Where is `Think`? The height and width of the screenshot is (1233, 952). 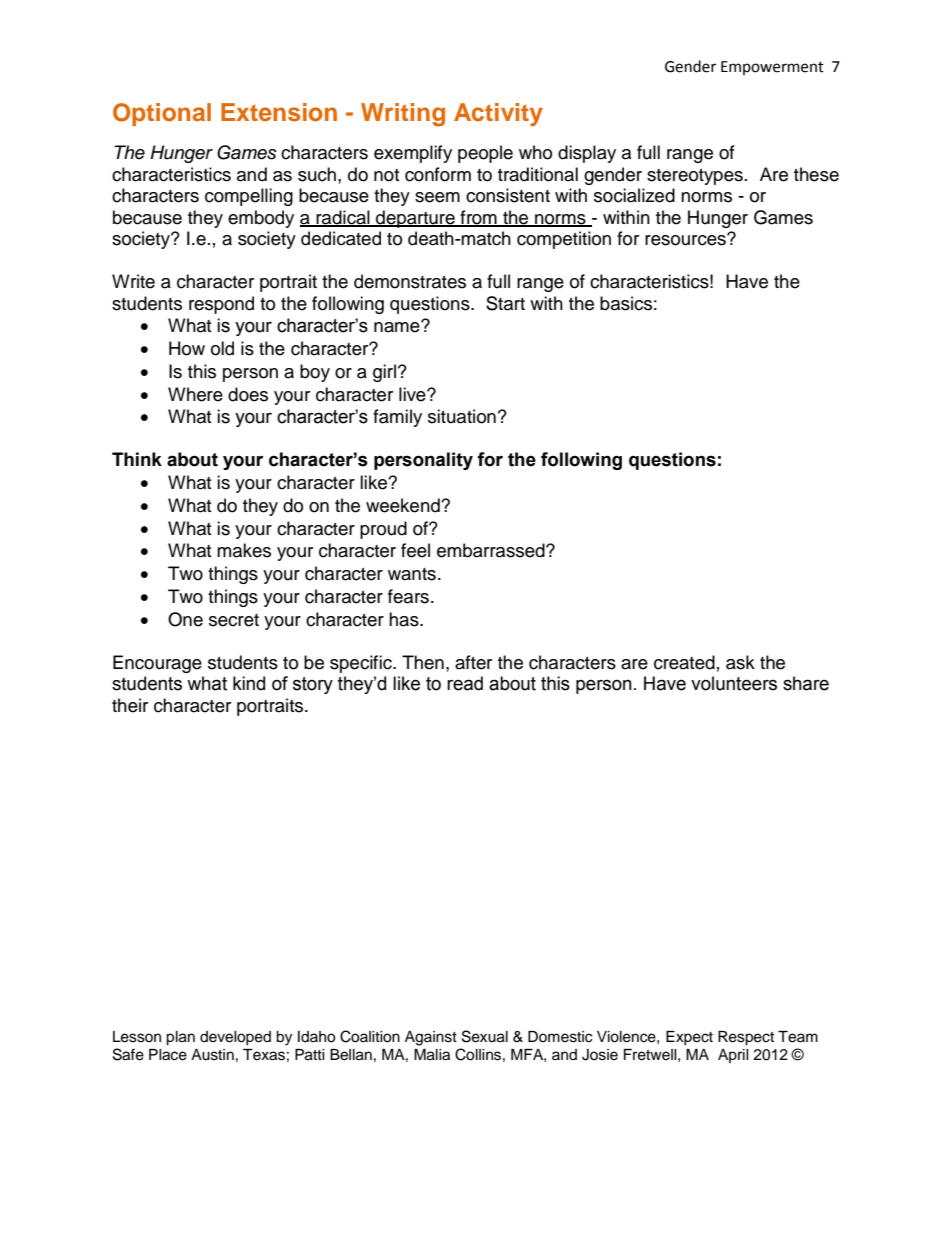
Think is located at coordinates (137, 459).
